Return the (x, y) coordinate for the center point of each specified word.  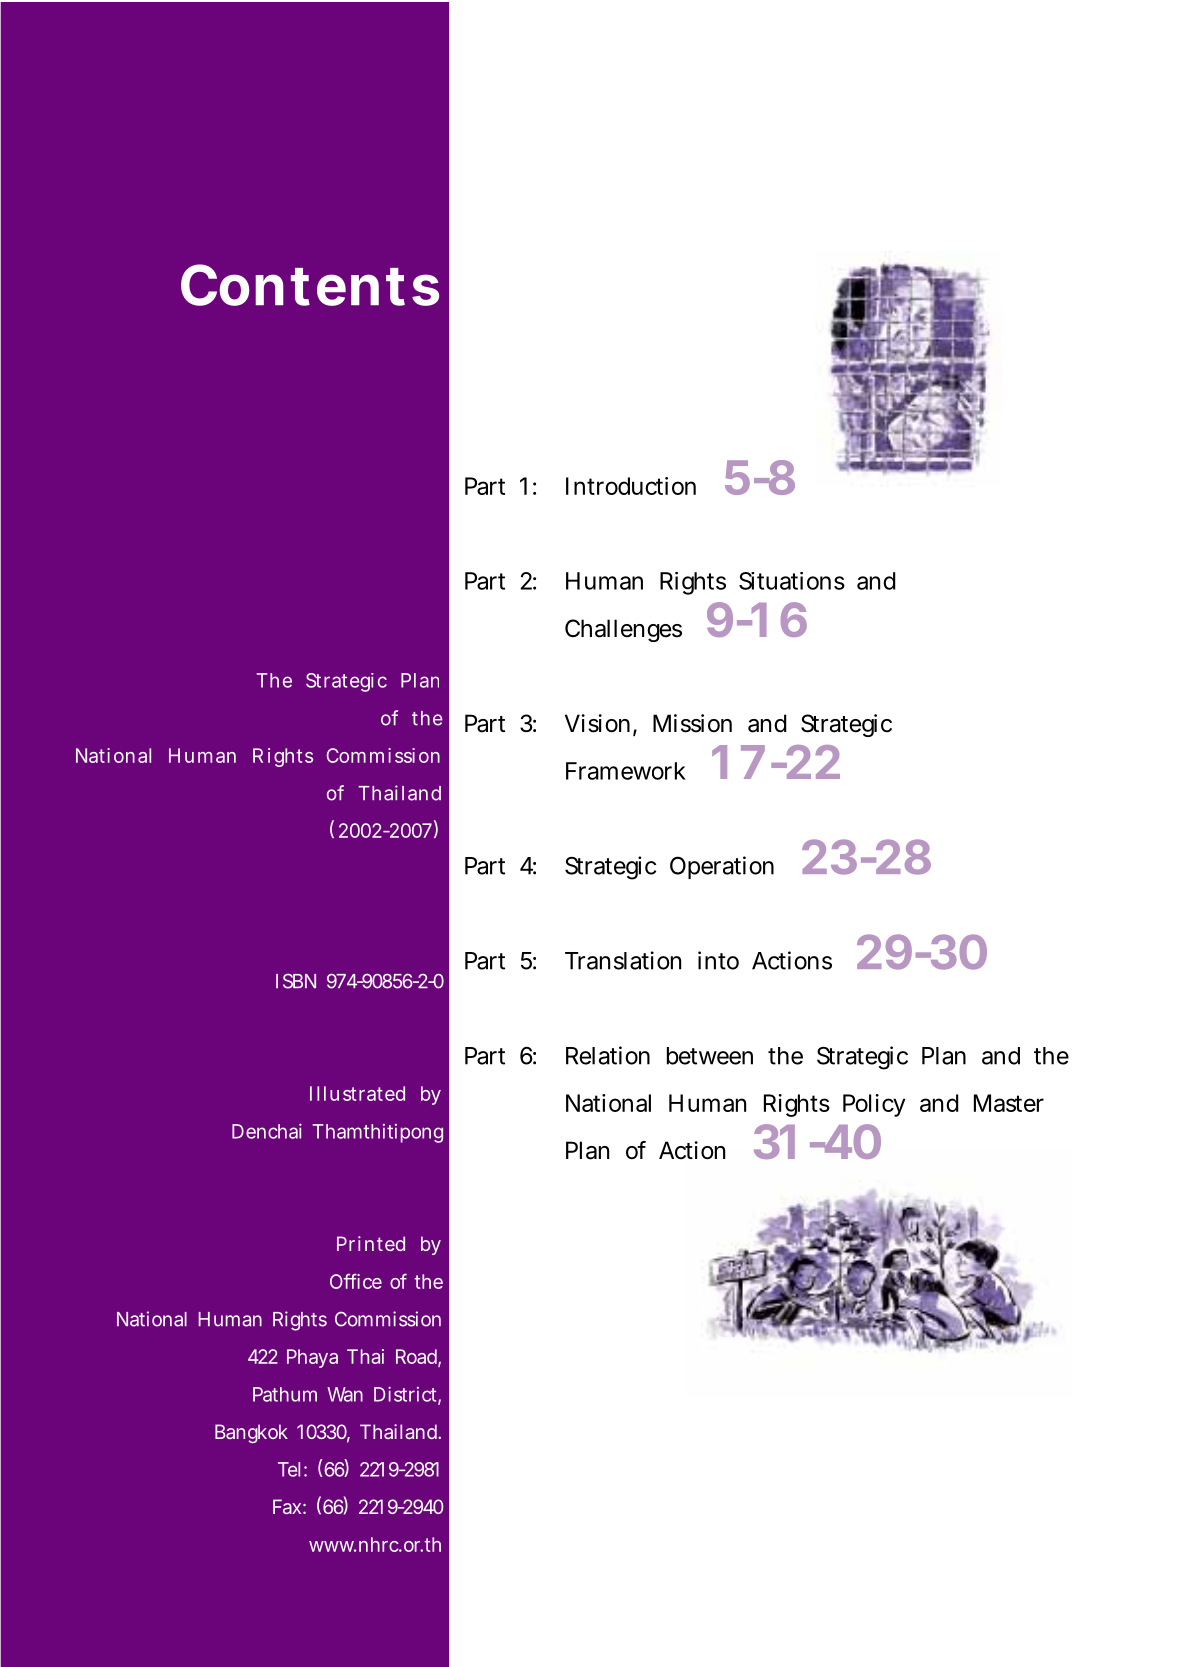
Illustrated (357, 1093)
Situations (792, 581)
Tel (291, 1469)
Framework (626, 771)
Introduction (631, 486)
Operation (722, 867)
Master (1009, 1103)
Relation (608, 1055)
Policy (874, 1105)
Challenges (623, 630)
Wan (345, 1394)
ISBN (296, 981)
